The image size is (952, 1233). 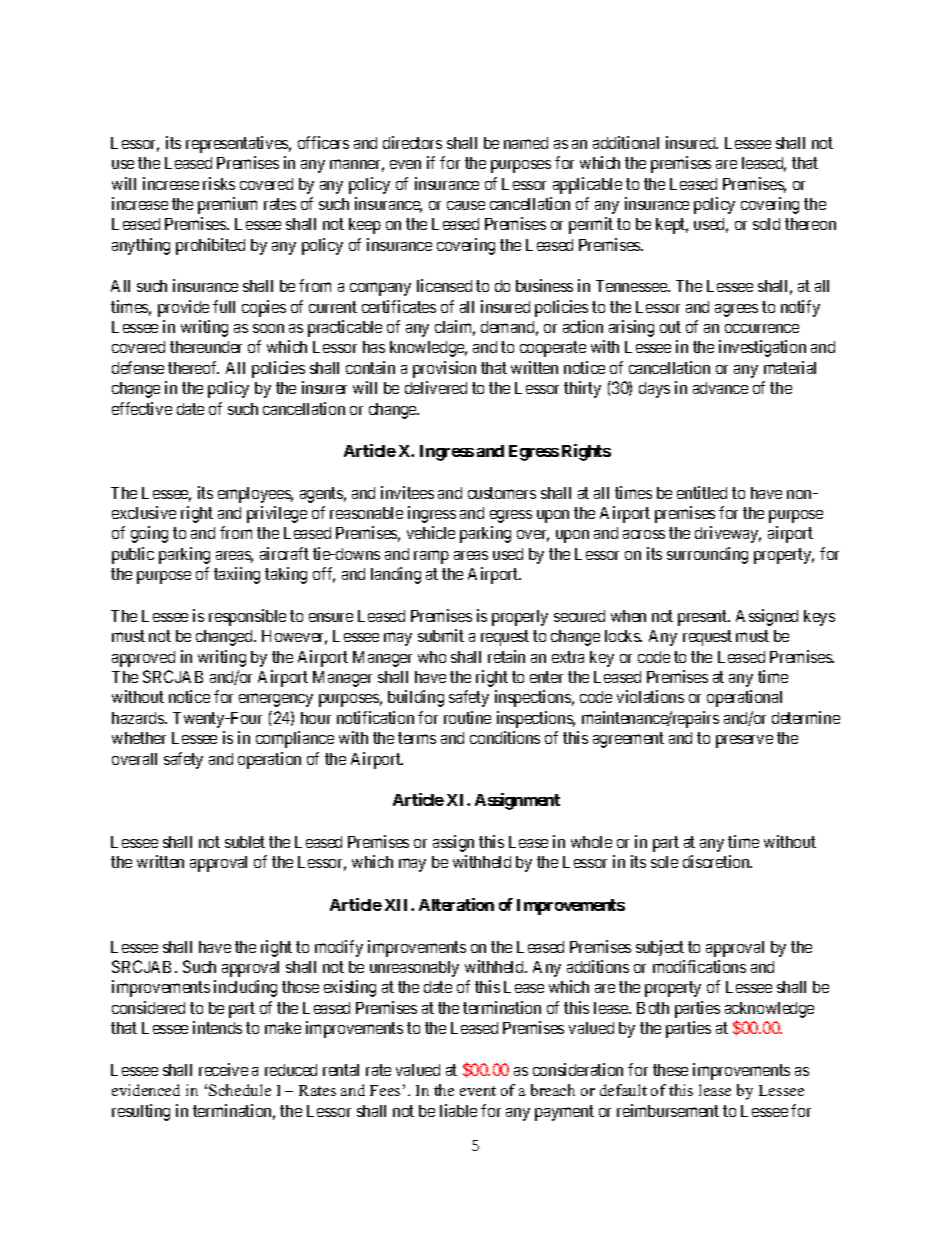 What do you see at coordinates (139, 738) in the screenshot?
I see `whether` at bounding box center [139, 738].
